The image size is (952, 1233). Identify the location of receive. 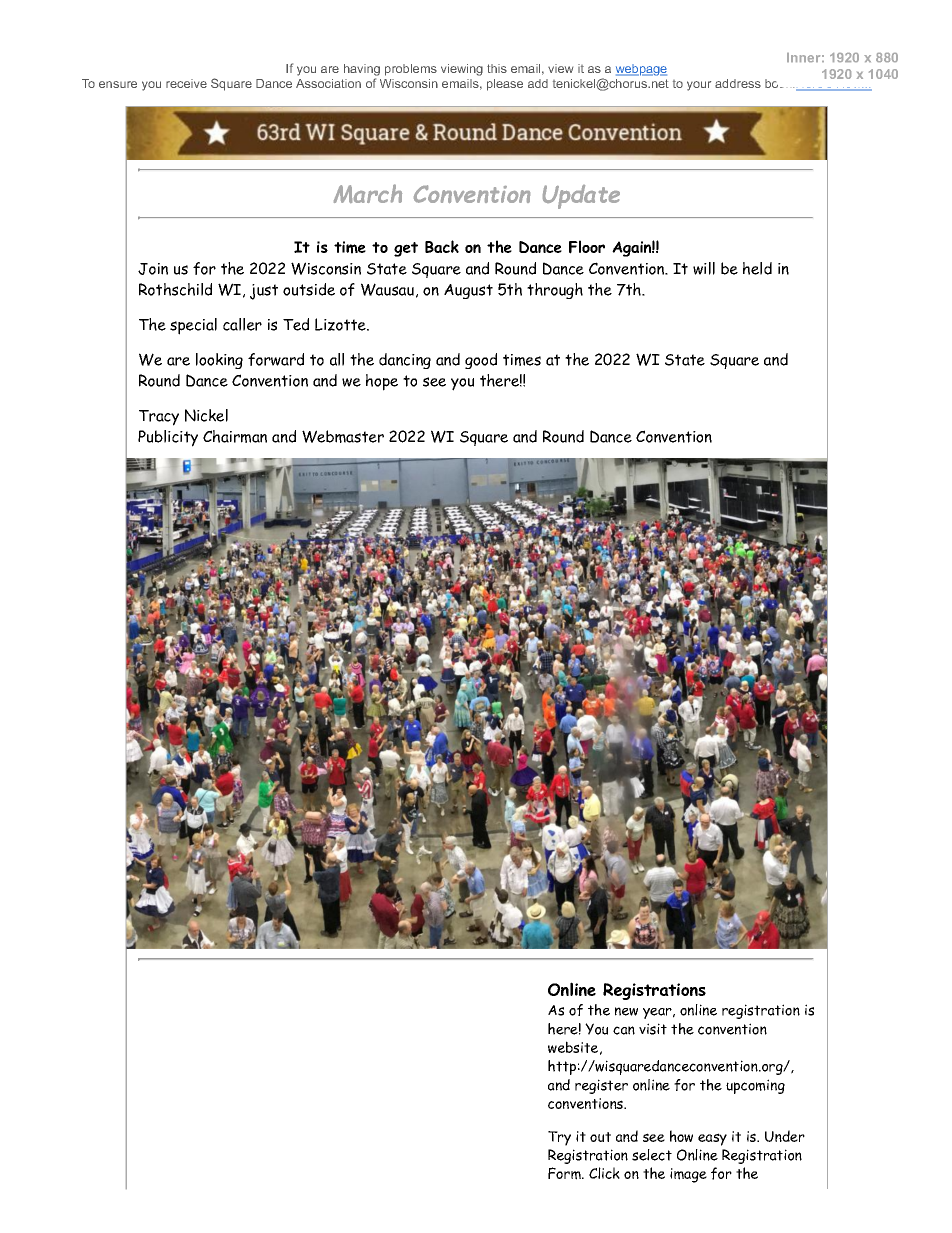
(186, 83).
